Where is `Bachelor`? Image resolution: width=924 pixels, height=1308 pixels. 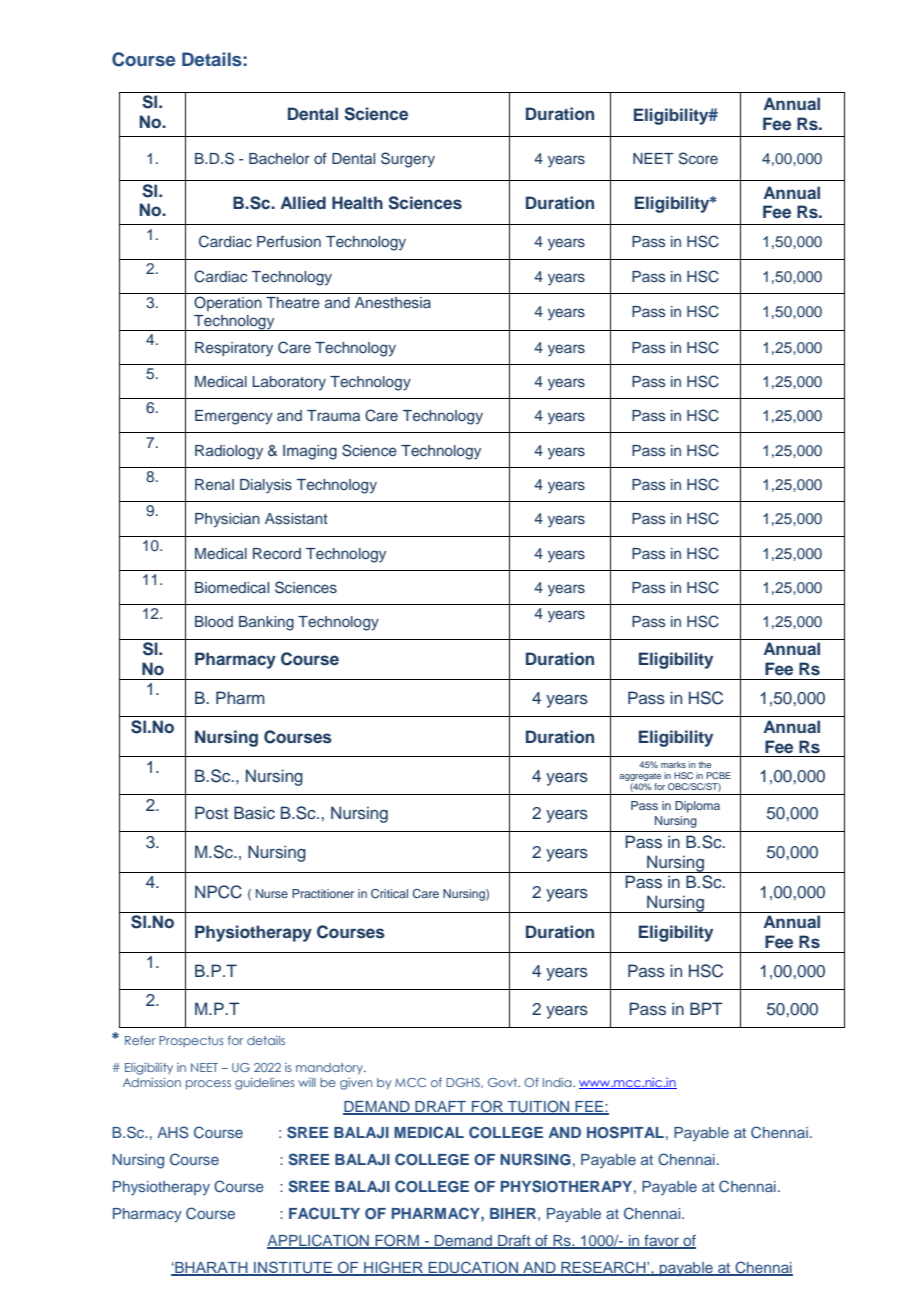 Bachelor is located at coordinates (279, 158).
